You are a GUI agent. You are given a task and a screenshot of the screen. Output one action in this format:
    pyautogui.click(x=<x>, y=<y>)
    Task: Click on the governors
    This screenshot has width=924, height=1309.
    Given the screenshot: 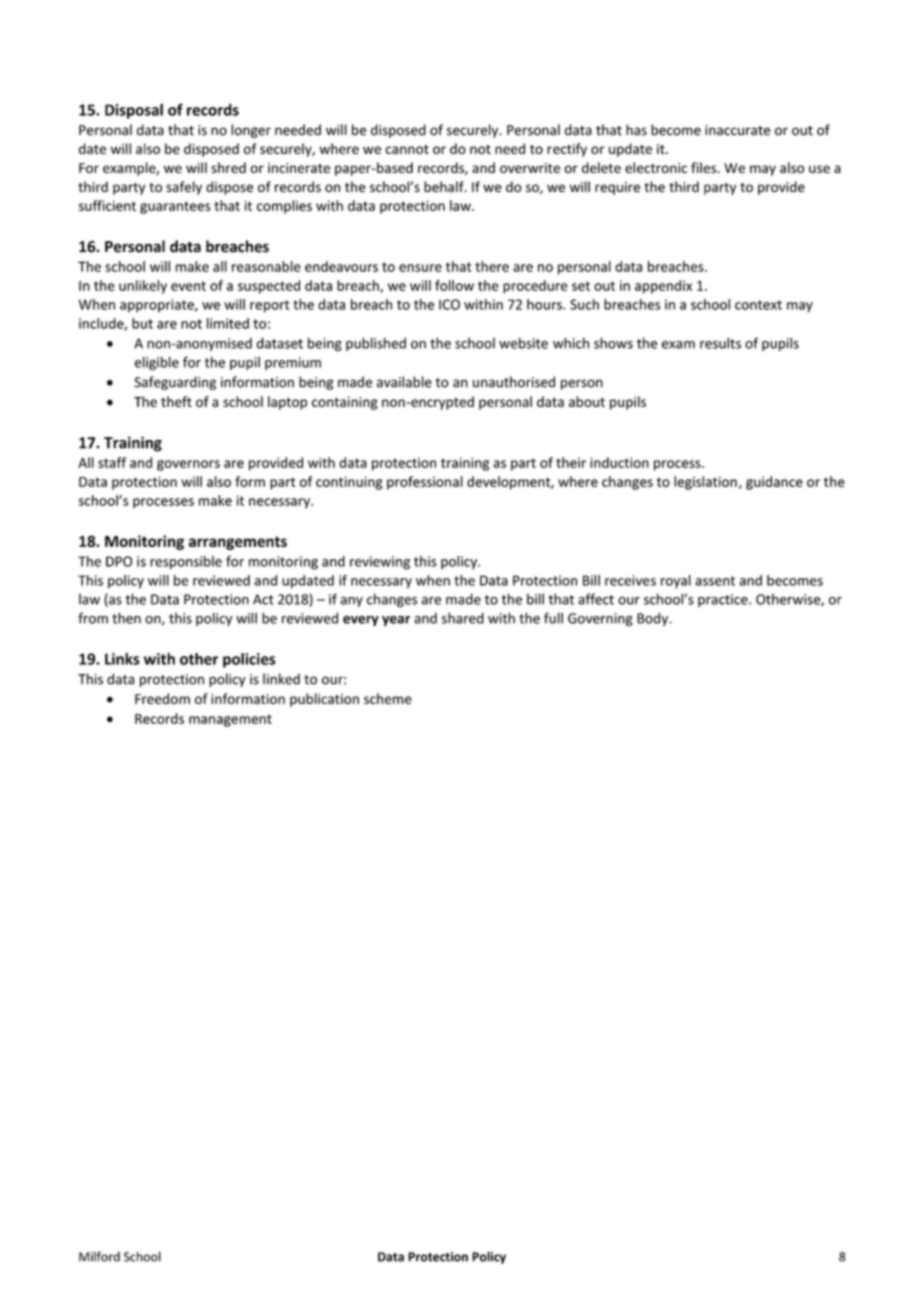 What is the action you would take?
    pyautogui.click(x=188, y=465)
